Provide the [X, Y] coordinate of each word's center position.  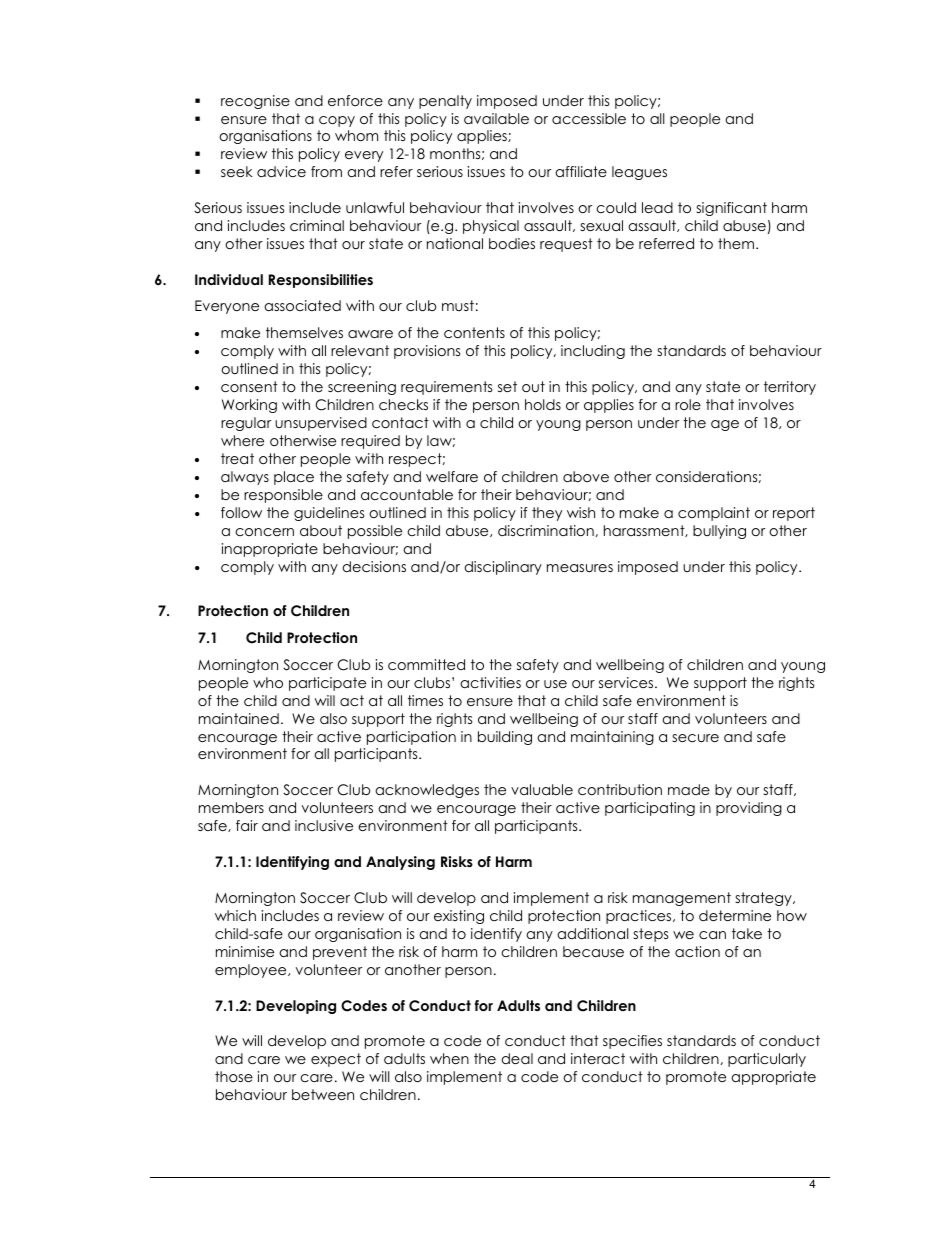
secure [695, 738]
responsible [283, 496]
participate [327, 684]
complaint [714, 514]
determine [735, 915]
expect [336, 1060]
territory [790, 388]
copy [337, 121]
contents [474, 332]
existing [459, 917]
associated [302, 305]
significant [731, 209]
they [547, 514]
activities [490, 682]
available [496, 118]
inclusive [324, 825]
